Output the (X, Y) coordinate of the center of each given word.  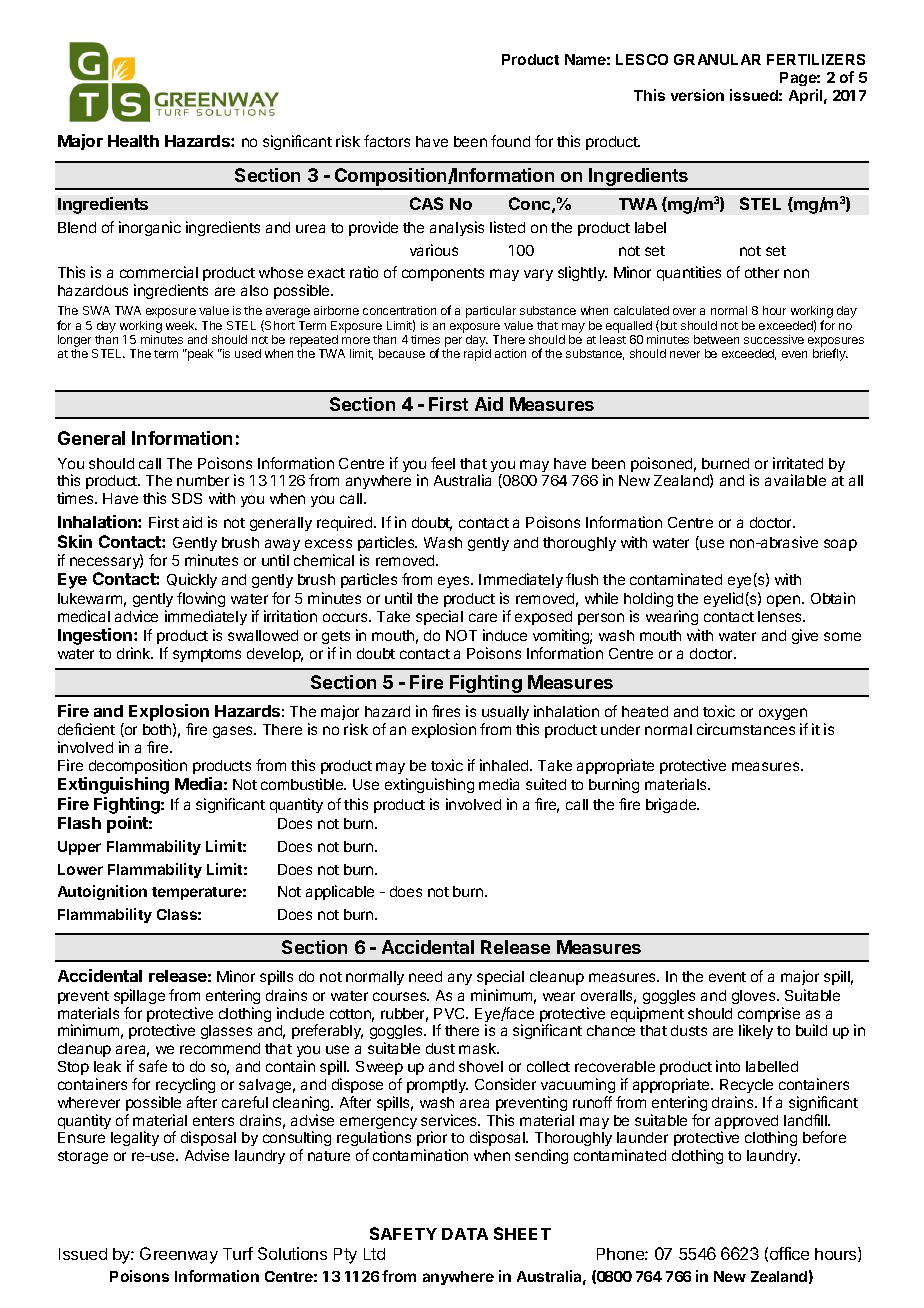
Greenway (179, 1255)
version (697, 95)
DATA (465, 1234)
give (805, 636)
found (510, 141)
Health (133, 141)
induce (505, 635)
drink (135, 653)
